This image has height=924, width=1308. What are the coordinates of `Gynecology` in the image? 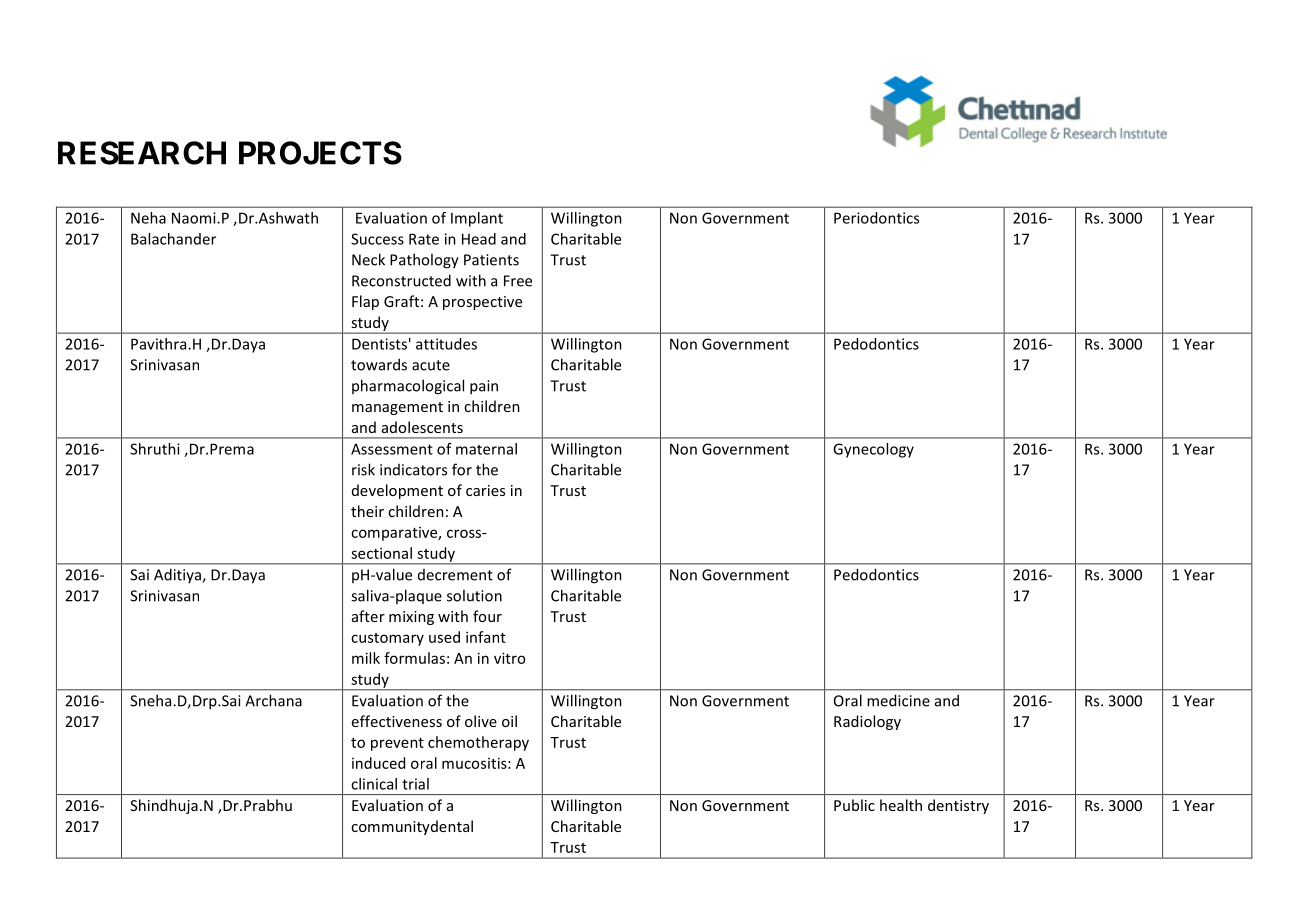 It's located at (873, 450).
